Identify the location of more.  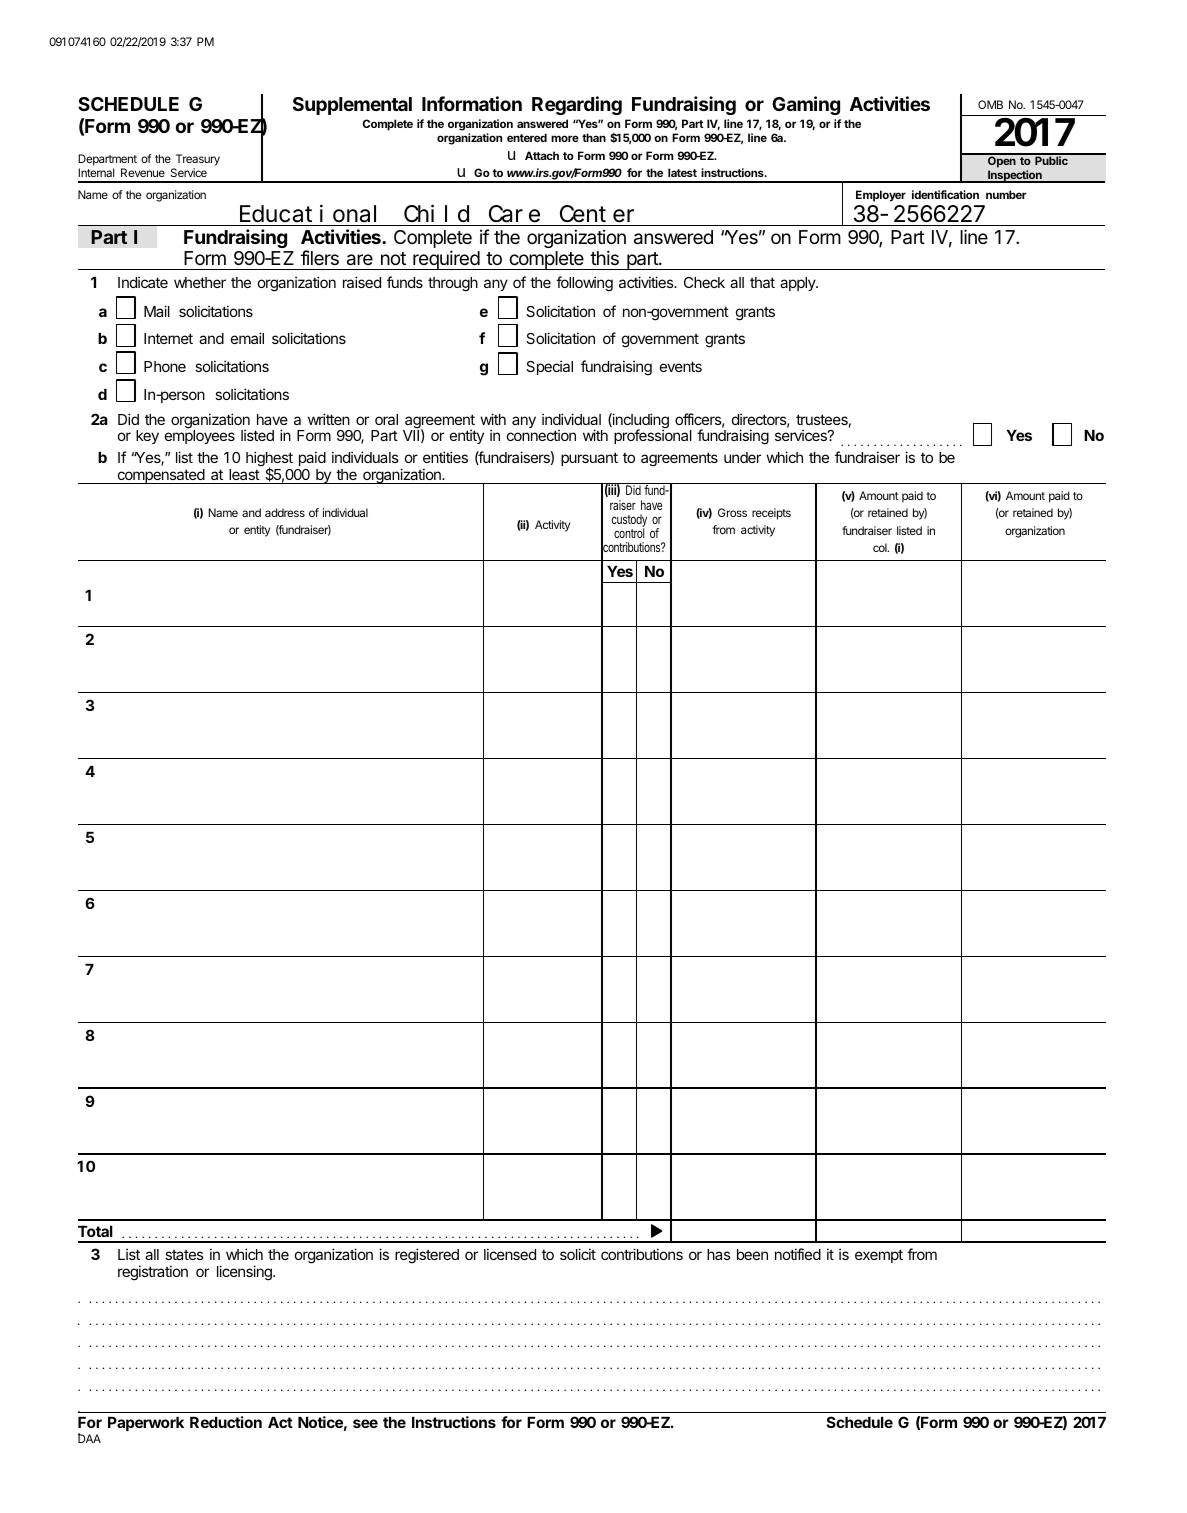
(565, 138).
